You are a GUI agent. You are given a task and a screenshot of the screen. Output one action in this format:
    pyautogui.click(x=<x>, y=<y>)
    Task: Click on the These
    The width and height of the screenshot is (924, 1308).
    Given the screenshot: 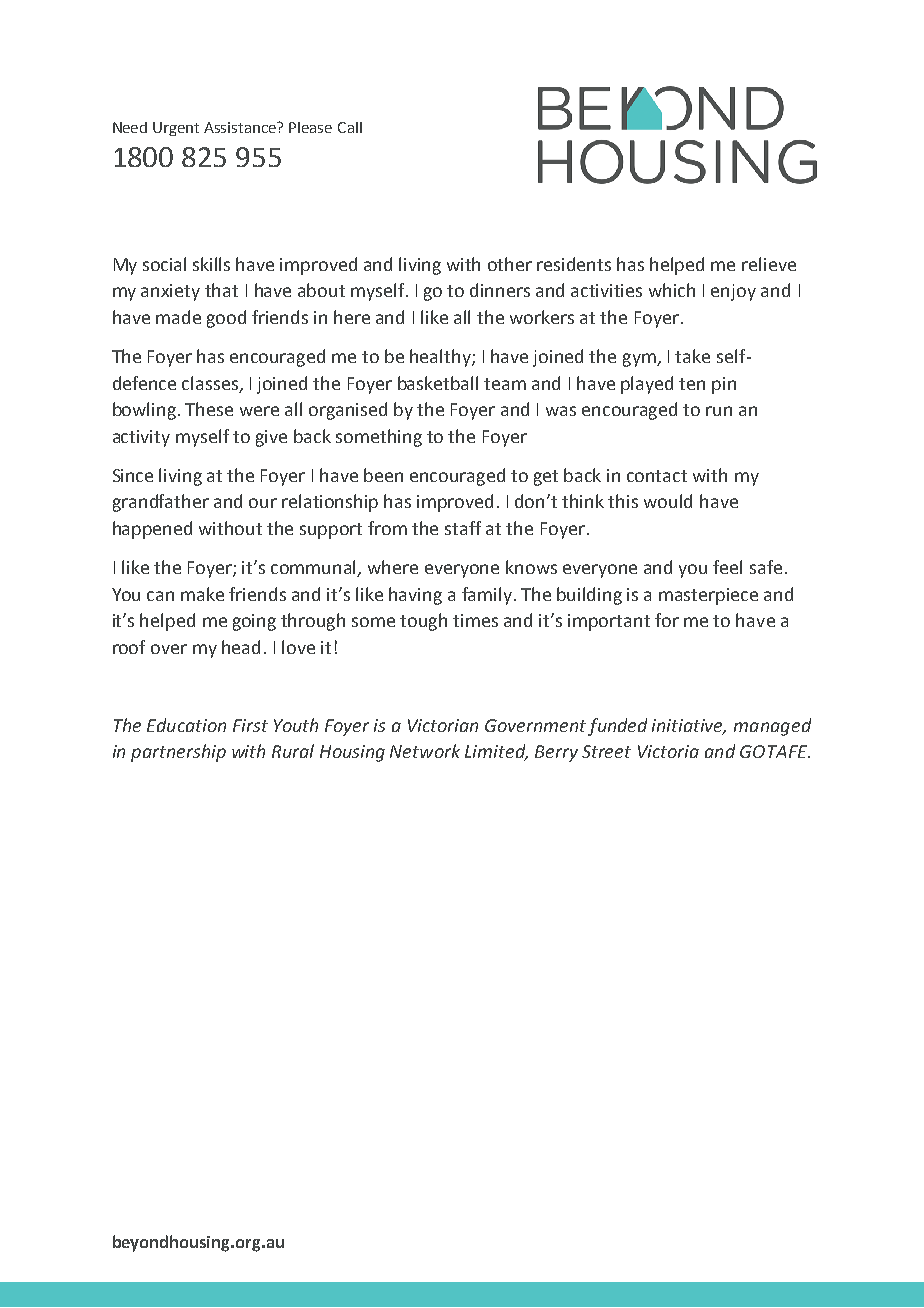 What is the action you would take?
    pyautogui.click(x=209, y=409)
